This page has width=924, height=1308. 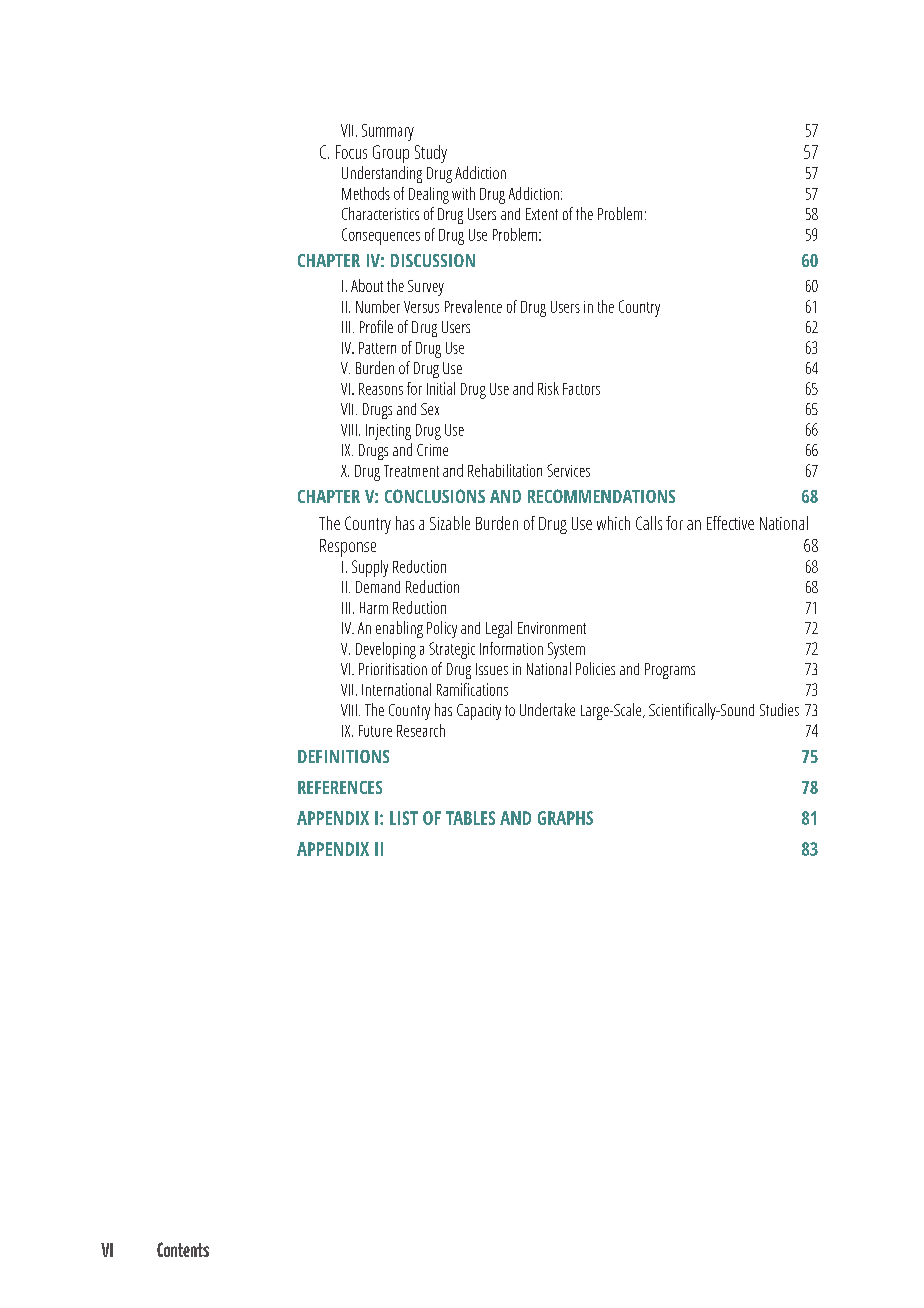 I want to click on GRAPHS, so click(x=565, y=818).
